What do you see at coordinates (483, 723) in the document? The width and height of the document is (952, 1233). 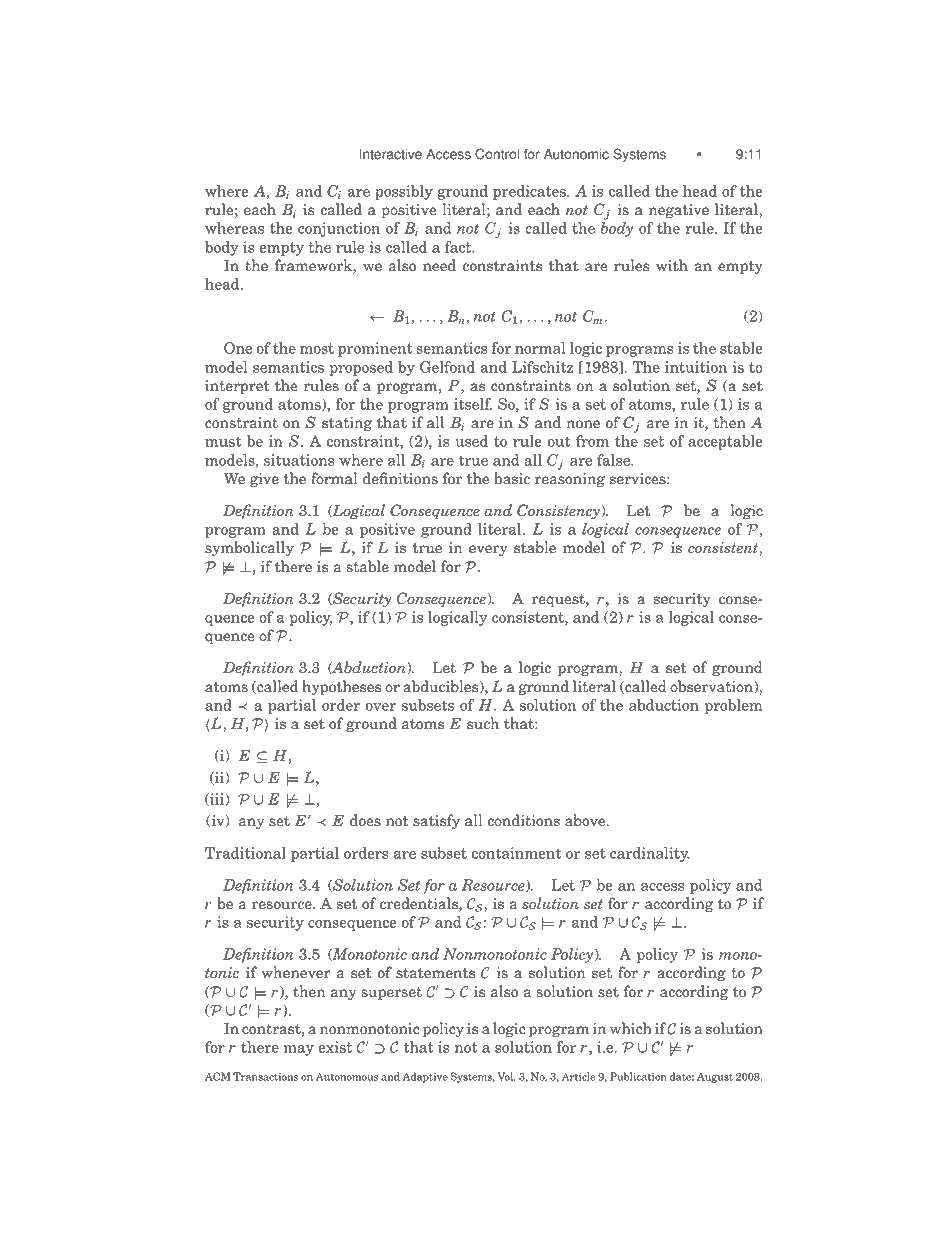 I see `such` at bounding box center [483, 723].
